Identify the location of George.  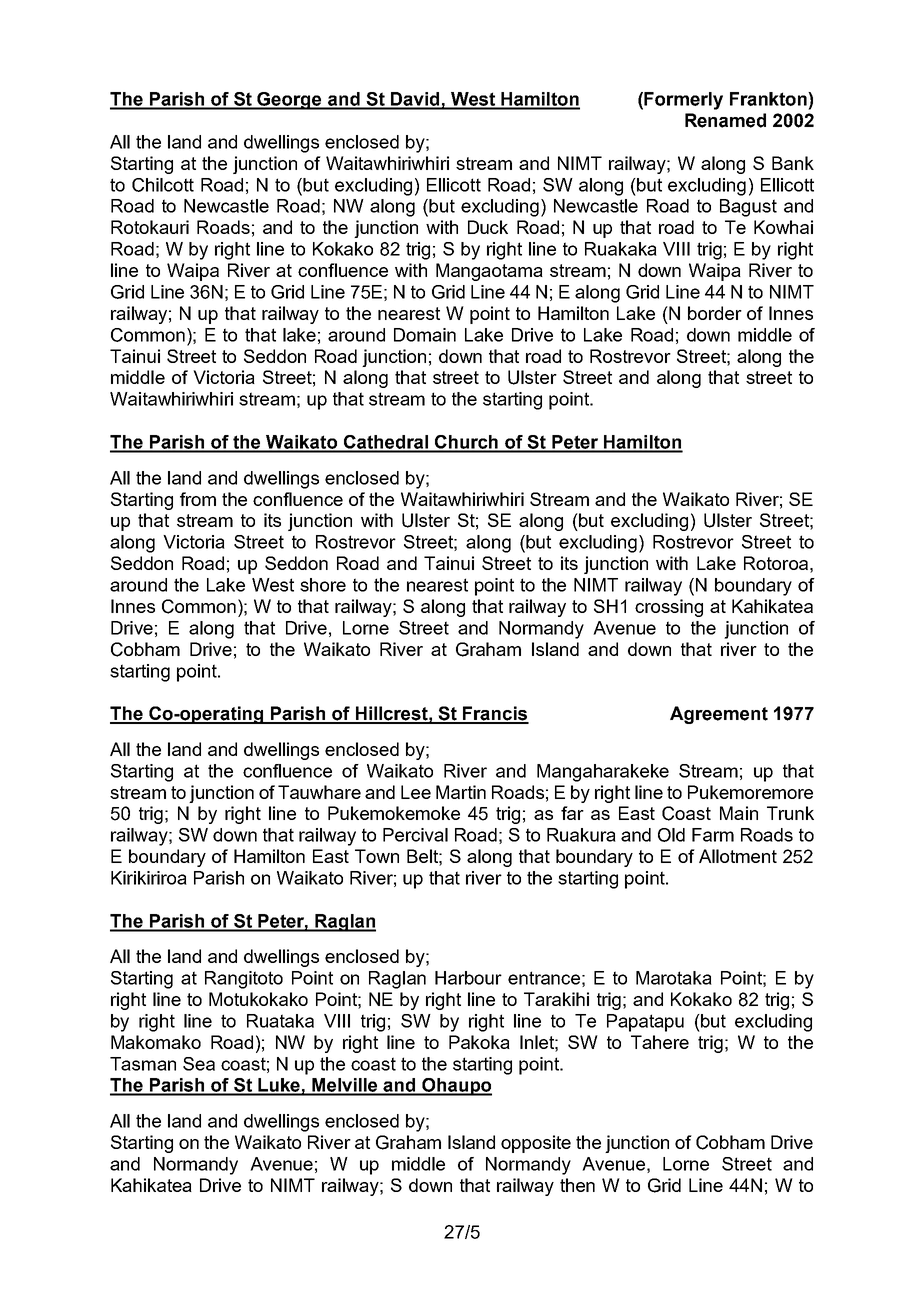
(290, 101).
